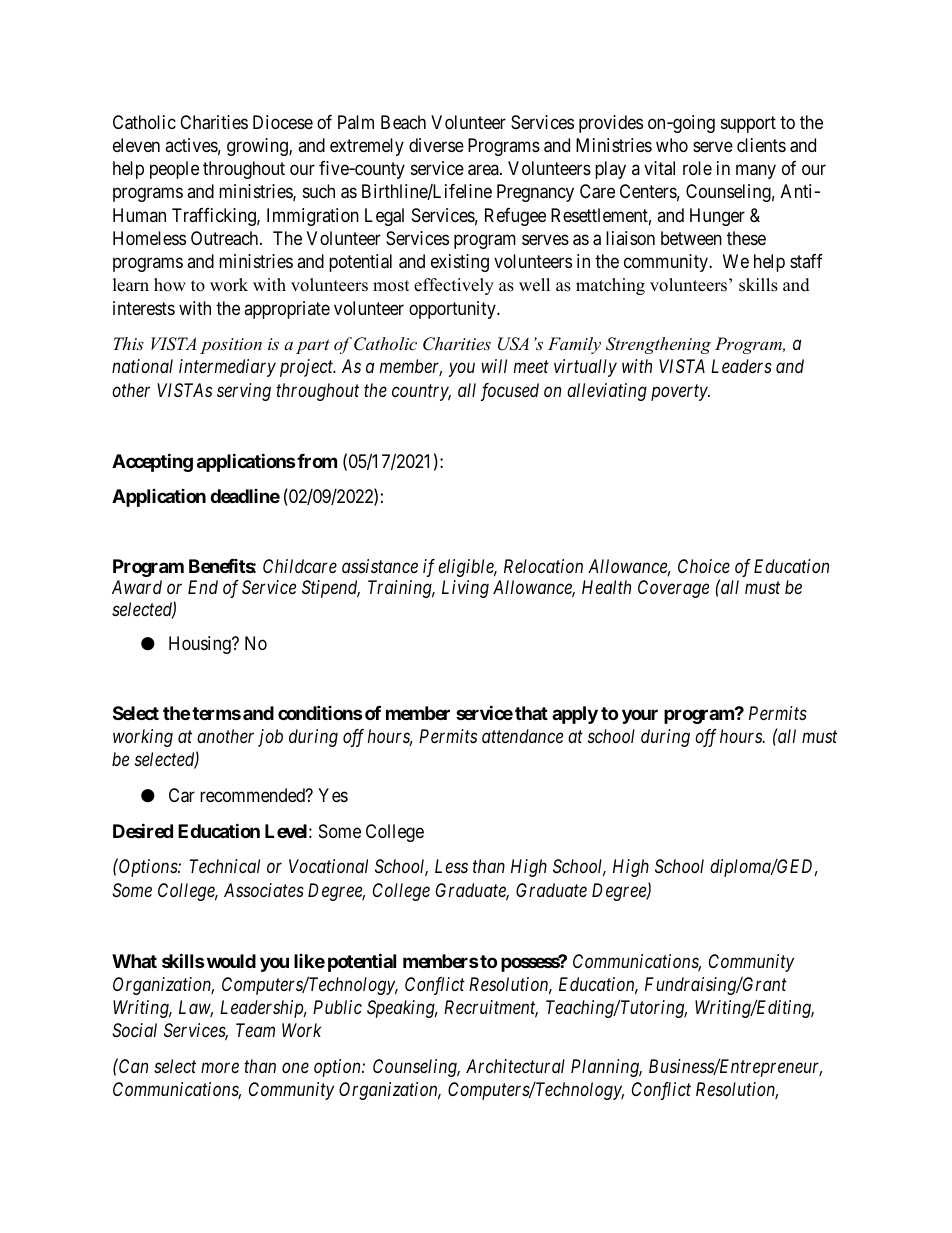 The image size is (952, 1233). What do you see at coordinates (436, 145) in the document?
I see `diverse` at bounding box center [436, 145].
